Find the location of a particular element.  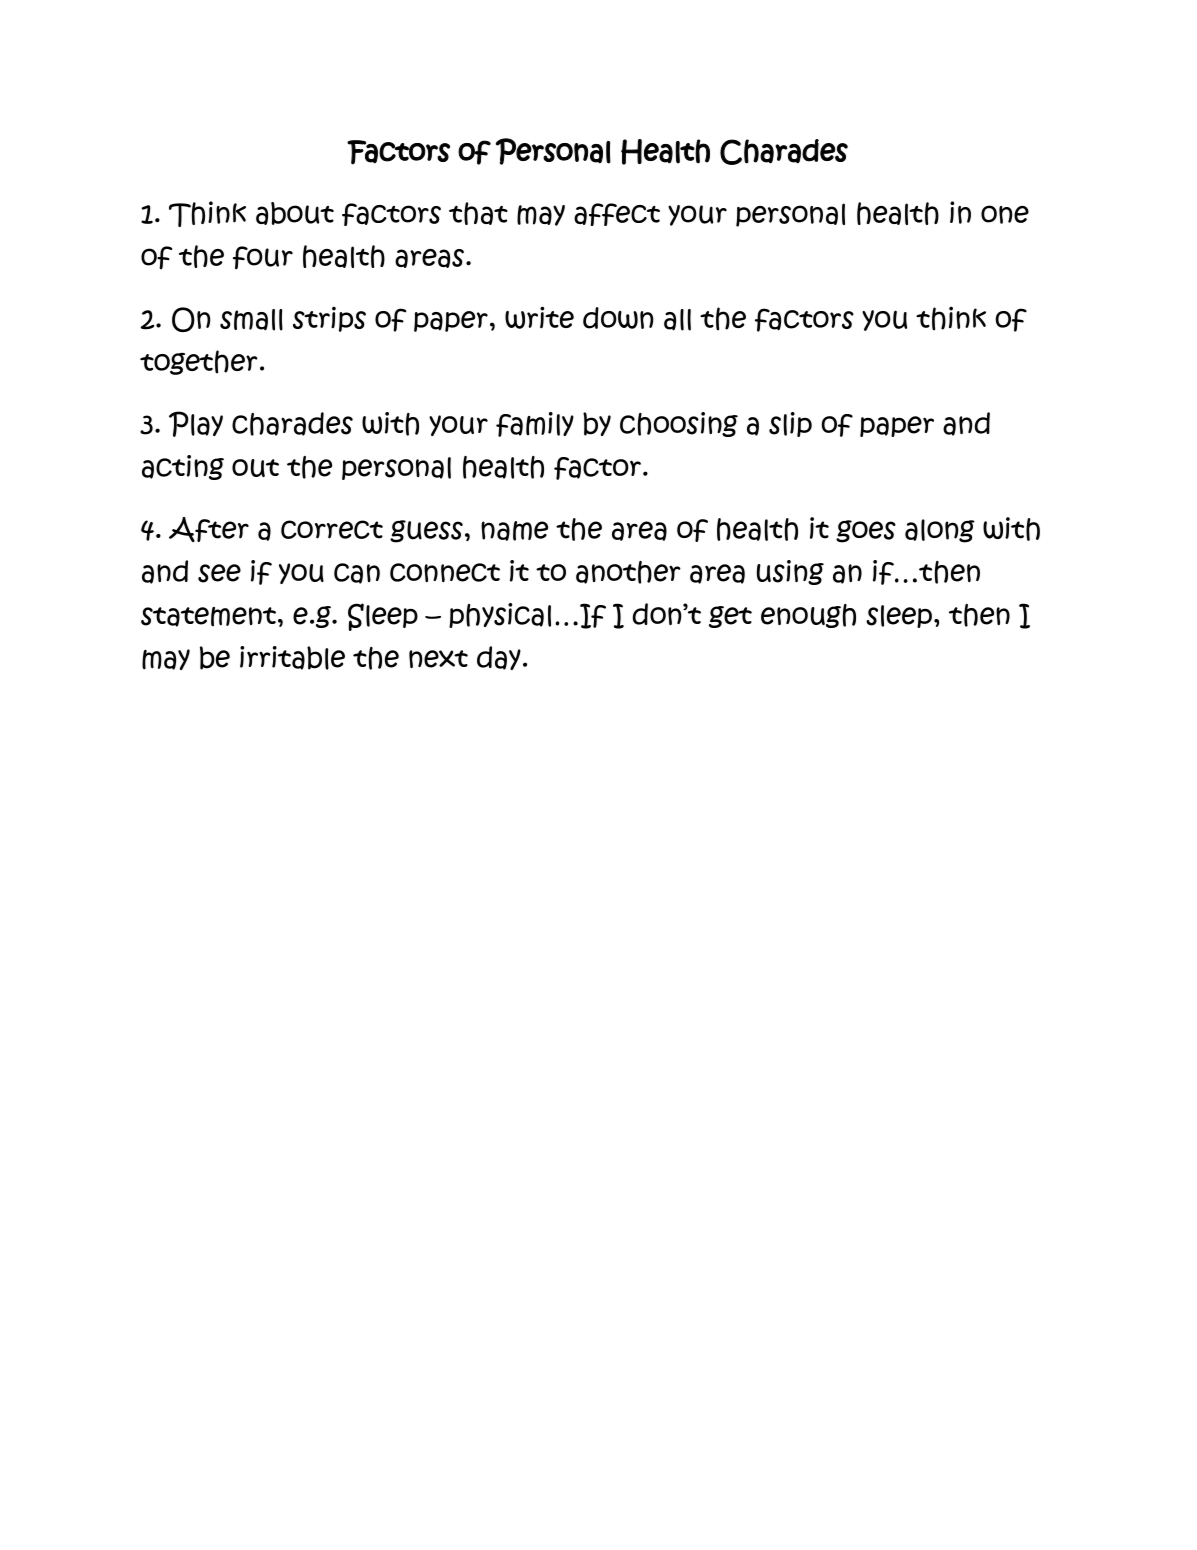

slip is located at coordinates (790, 424).
